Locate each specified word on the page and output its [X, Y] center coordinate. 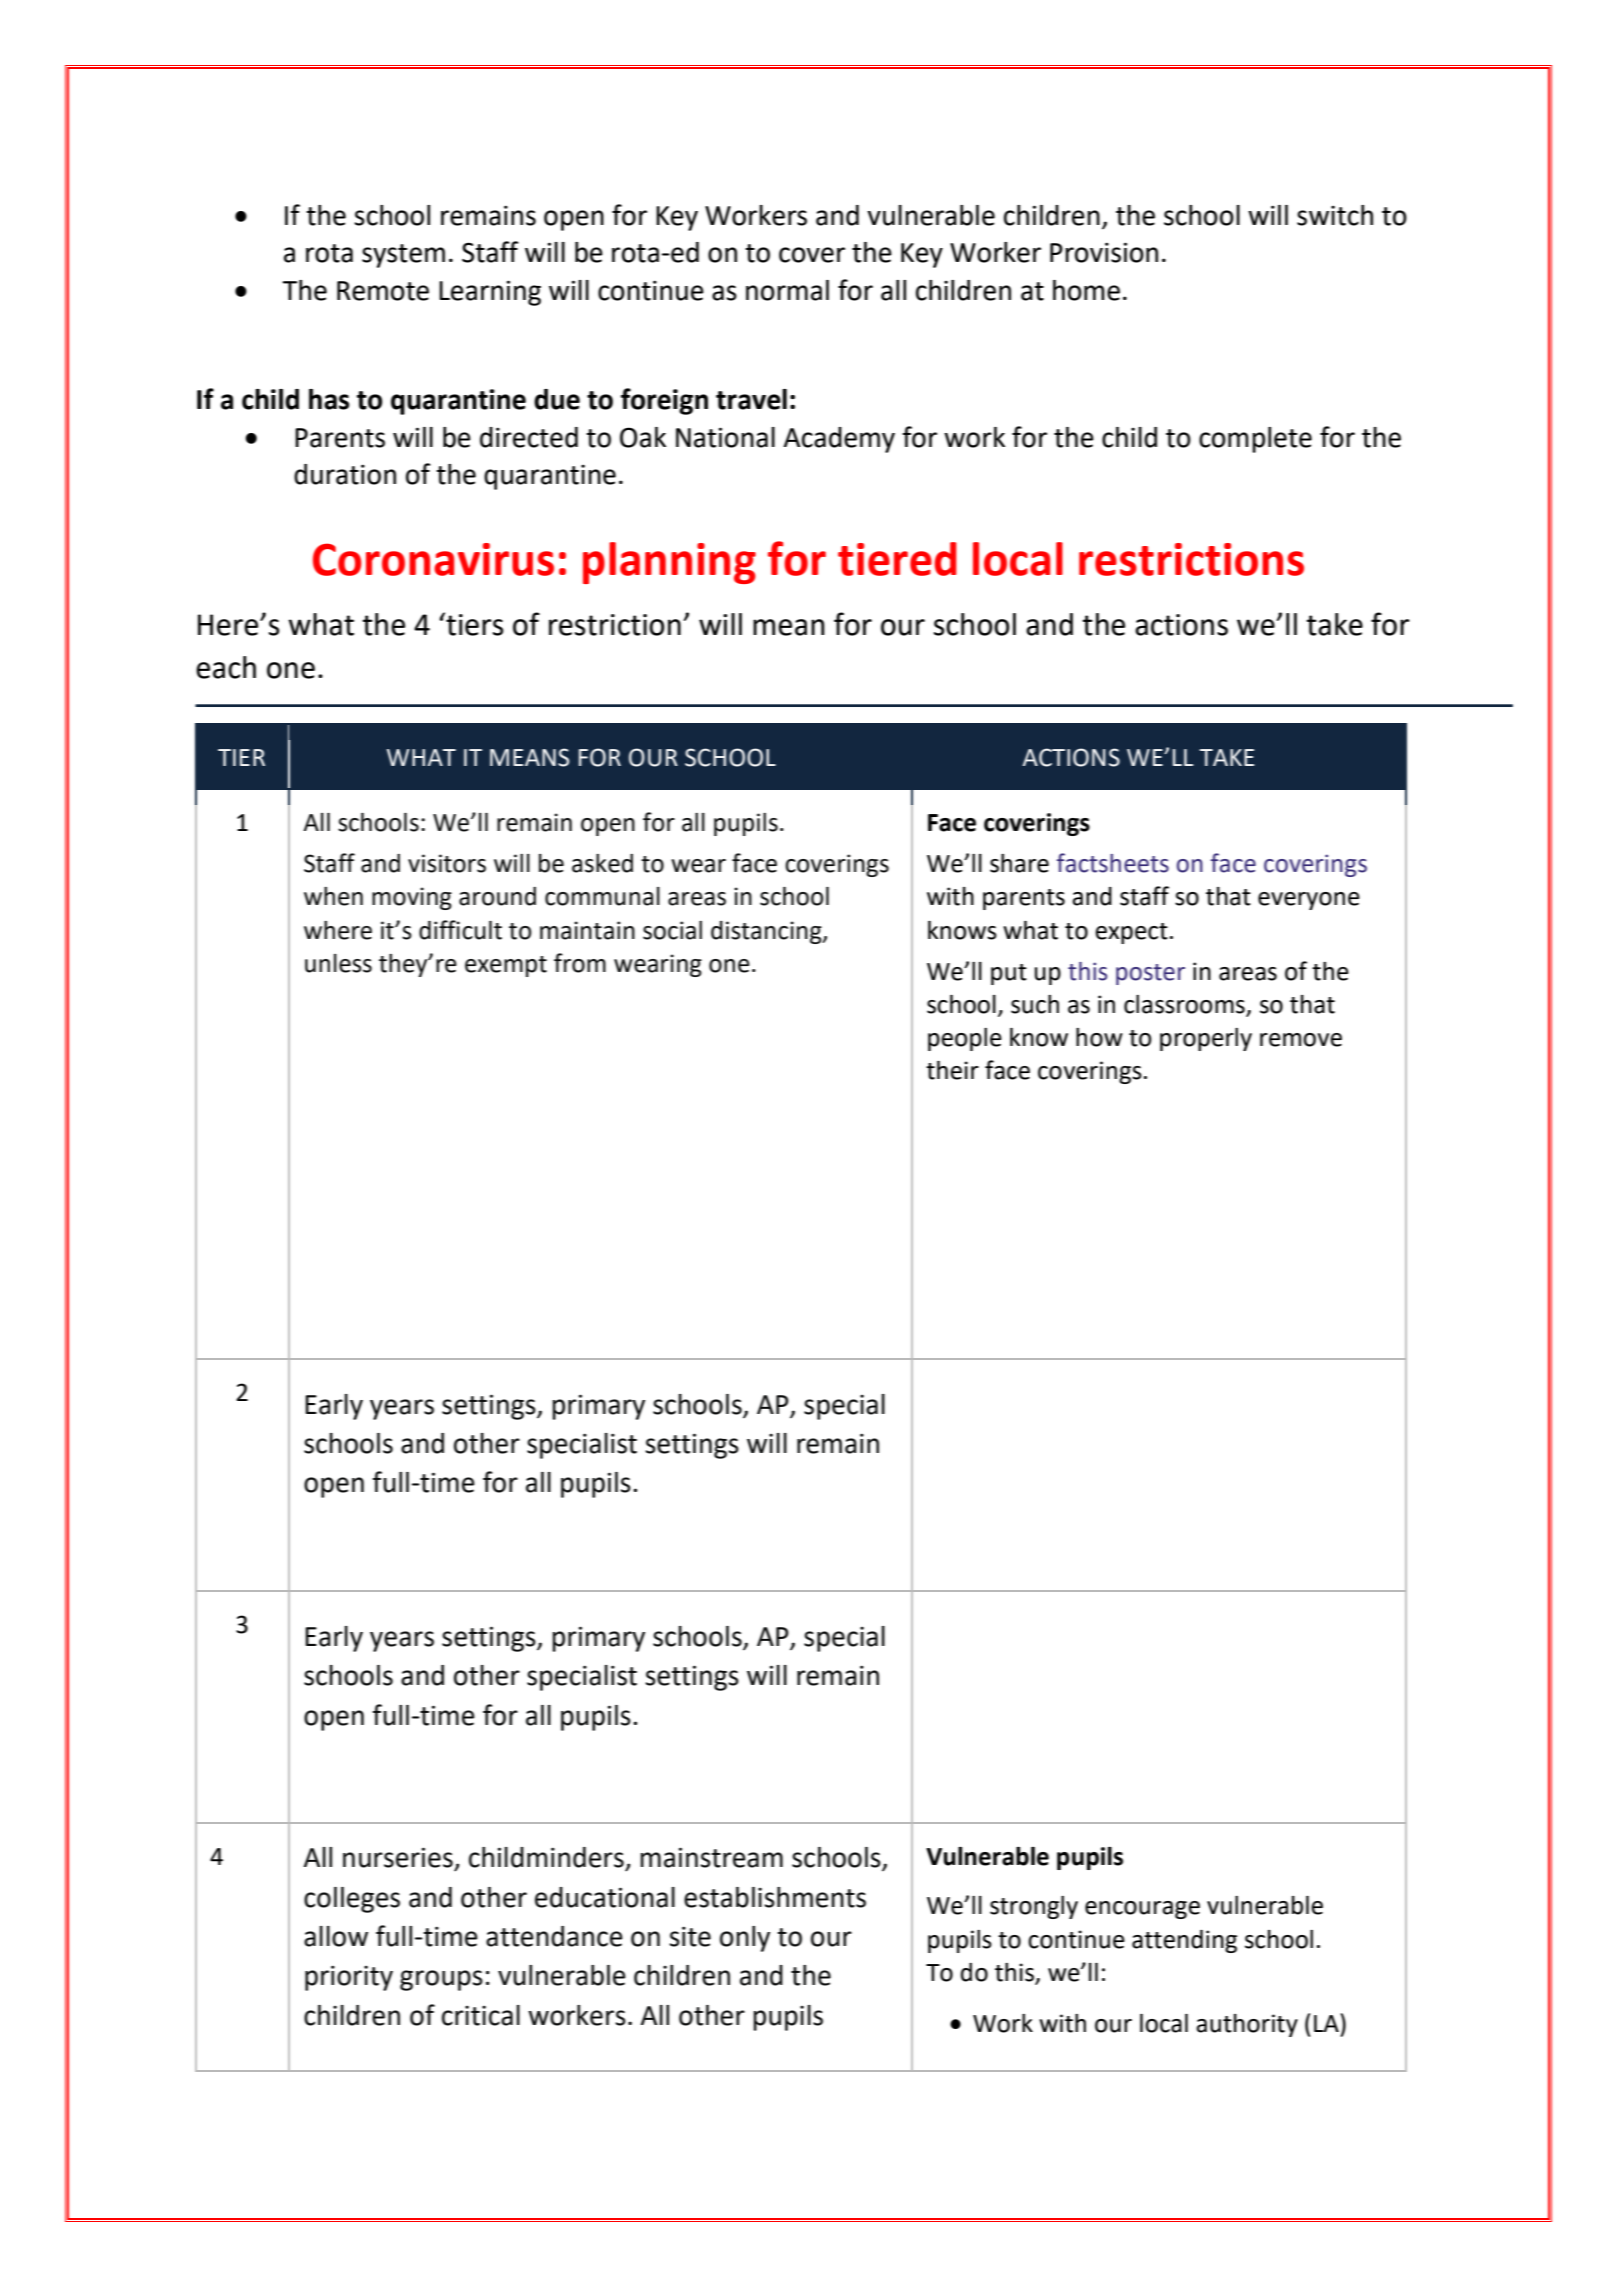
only [745, 1939]
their [952, 1070]
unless [338, 963]
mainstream [711, 1857]
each [226, 667]
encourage [1142, 1910]
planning [669, 563]
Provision [1104, 252]
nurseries [398, 1857]
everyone [1309, 901]
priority [349, 1978]
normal [787, 290]
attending [1184, 1941]
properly [1206, 1039]
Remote [383, 291]
